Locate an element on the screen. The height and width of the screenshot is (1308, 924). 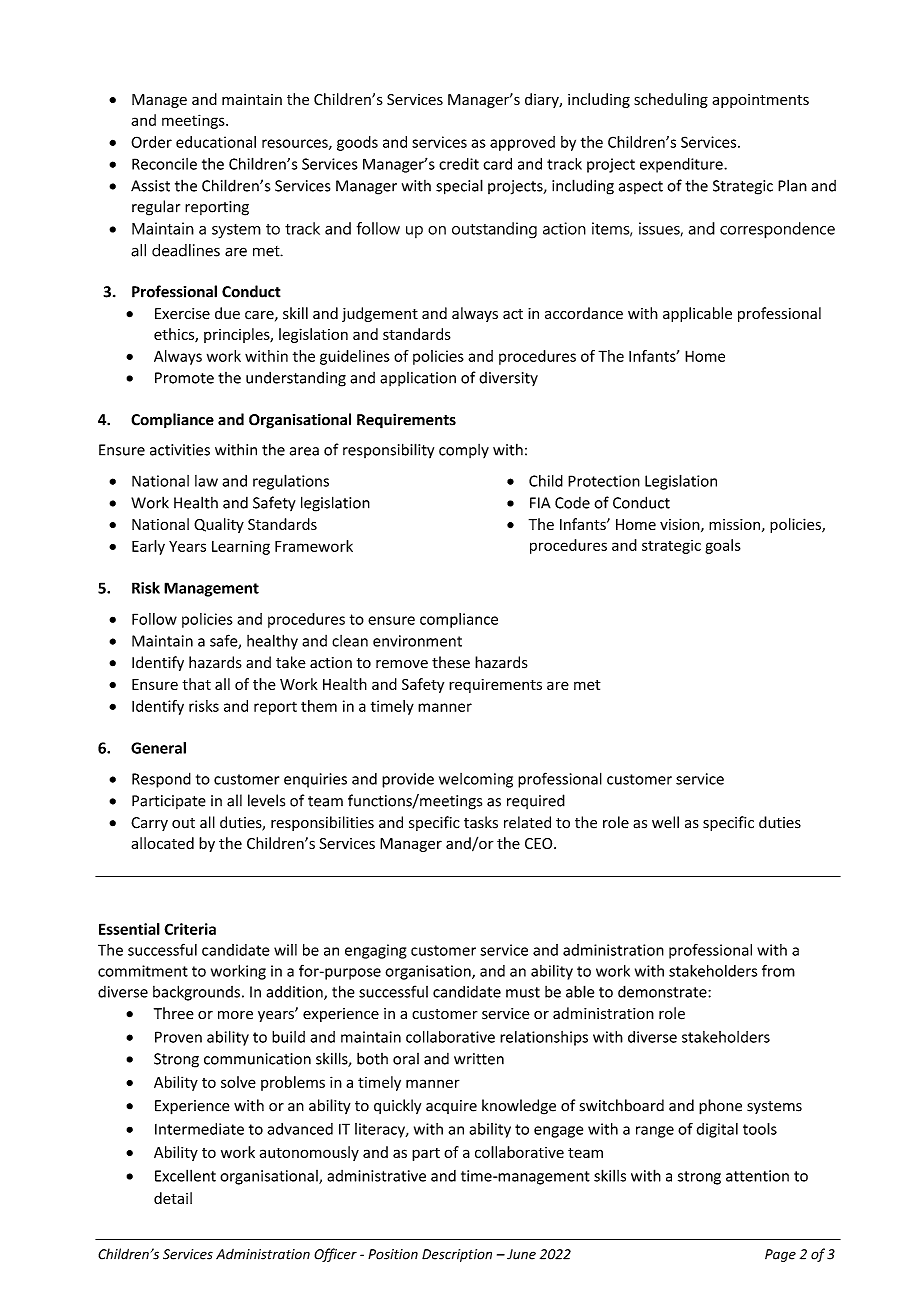
allocated is located at coordinates (162, 843).
